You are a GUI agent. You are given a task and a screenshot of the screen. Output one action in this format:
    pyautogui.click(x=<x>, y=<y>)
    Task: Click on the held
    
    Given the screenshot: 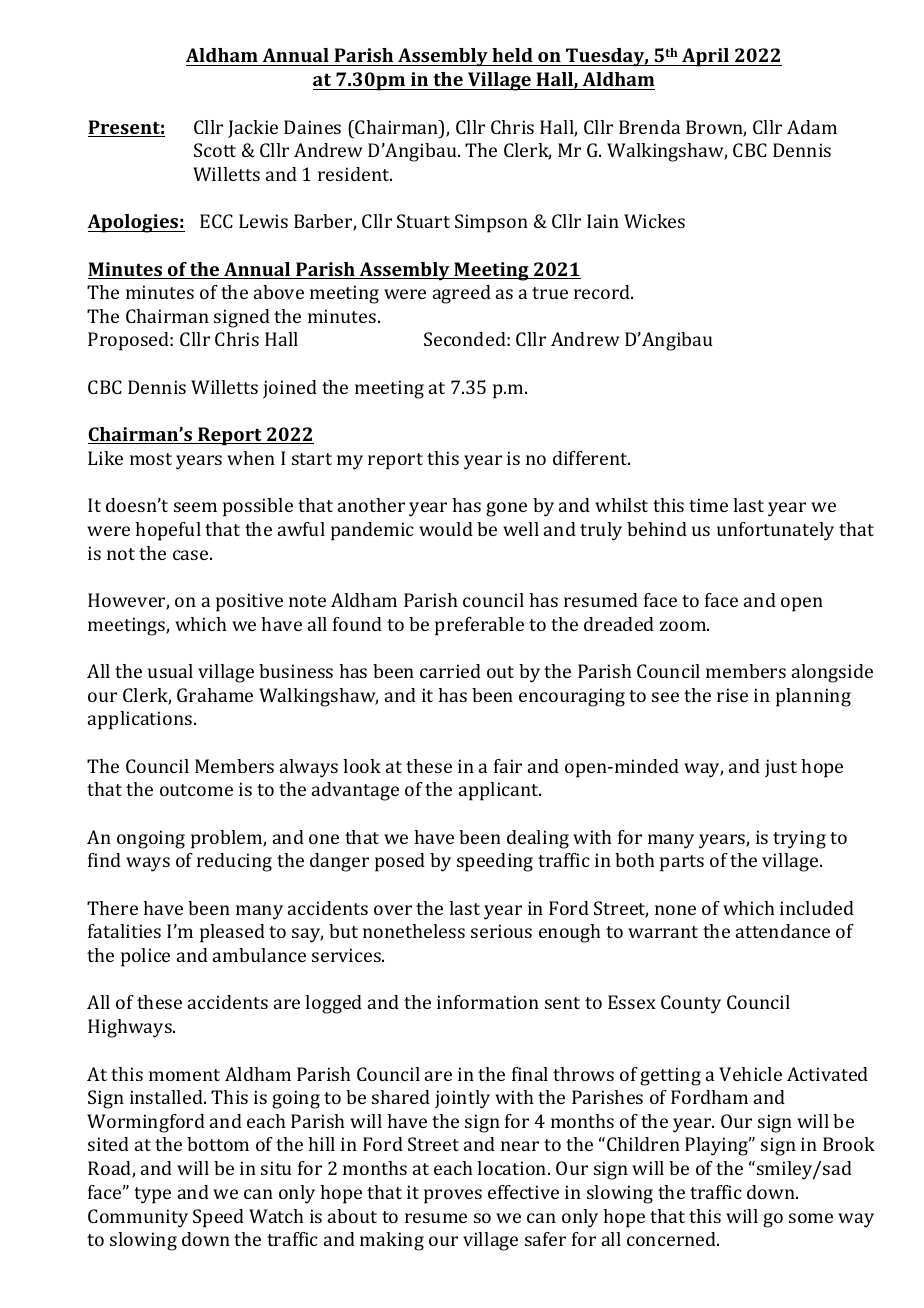 What is the action you would take?
    pyautogui.click(x=512, y=55)
